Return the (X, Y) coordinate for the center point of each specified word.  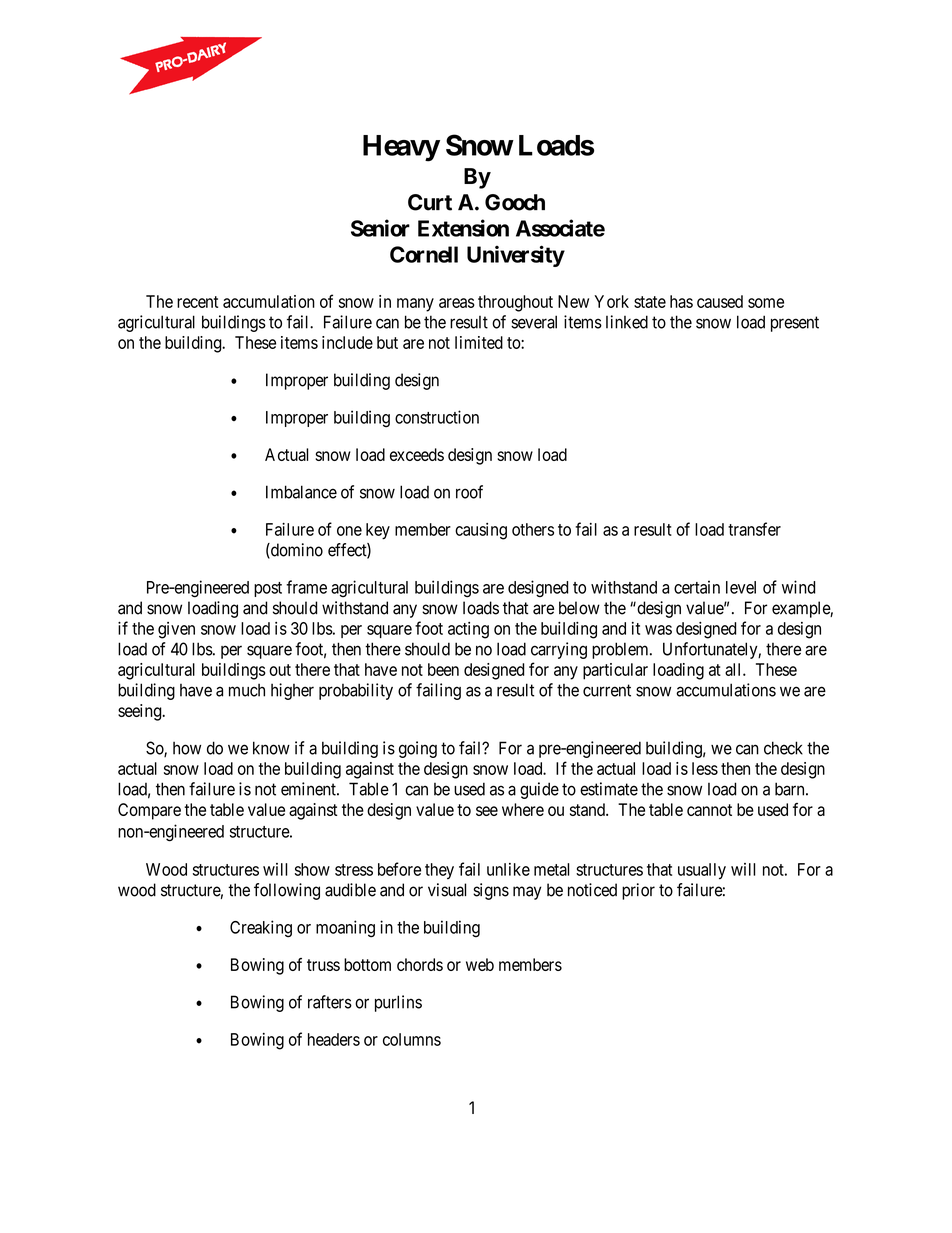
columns (412, 1039)
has (681, 301)
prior (638, 891)
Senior (380, 228)
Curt (430, 202)
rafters (330, 1002)
